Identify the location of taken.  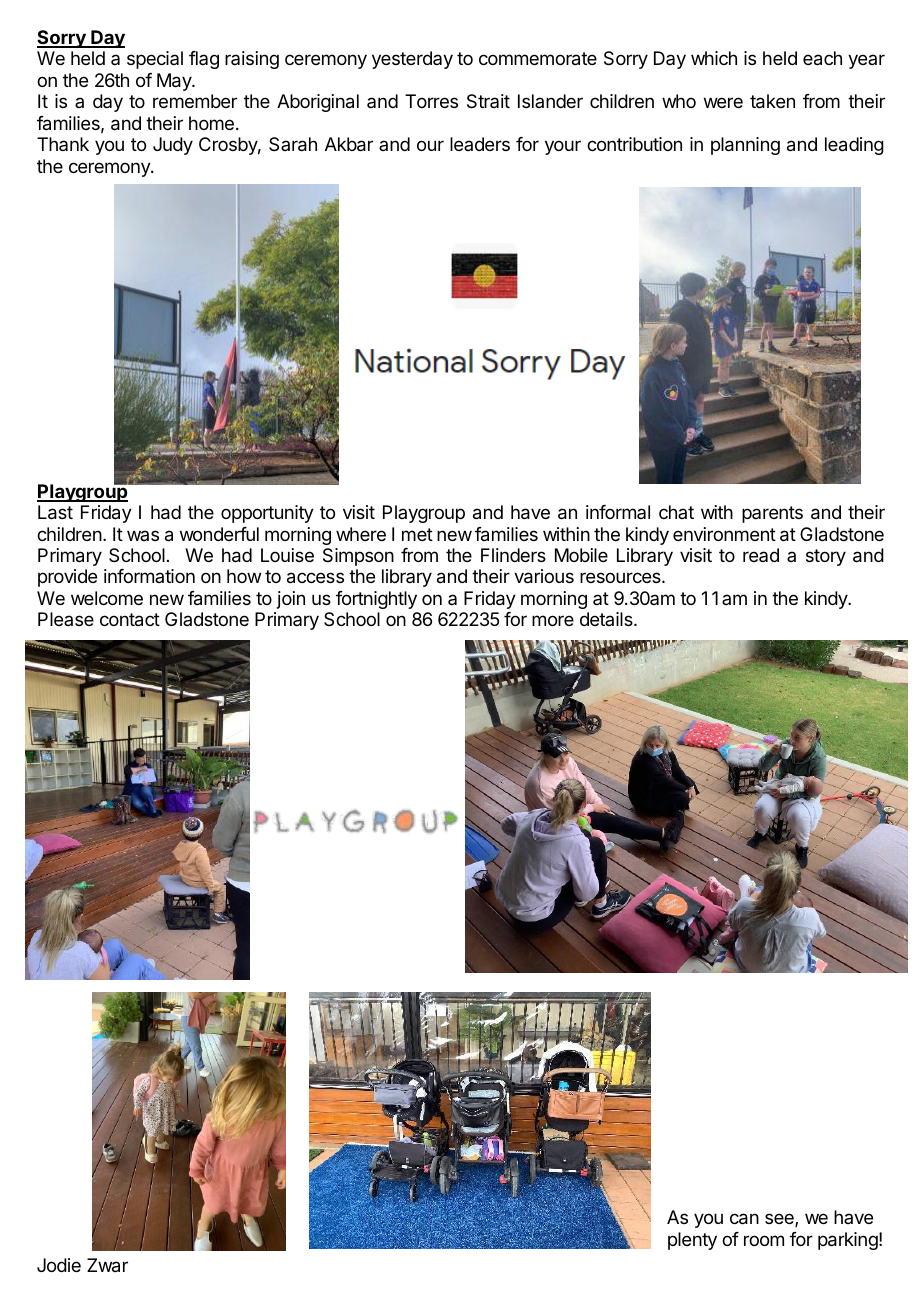
(772, 101).
